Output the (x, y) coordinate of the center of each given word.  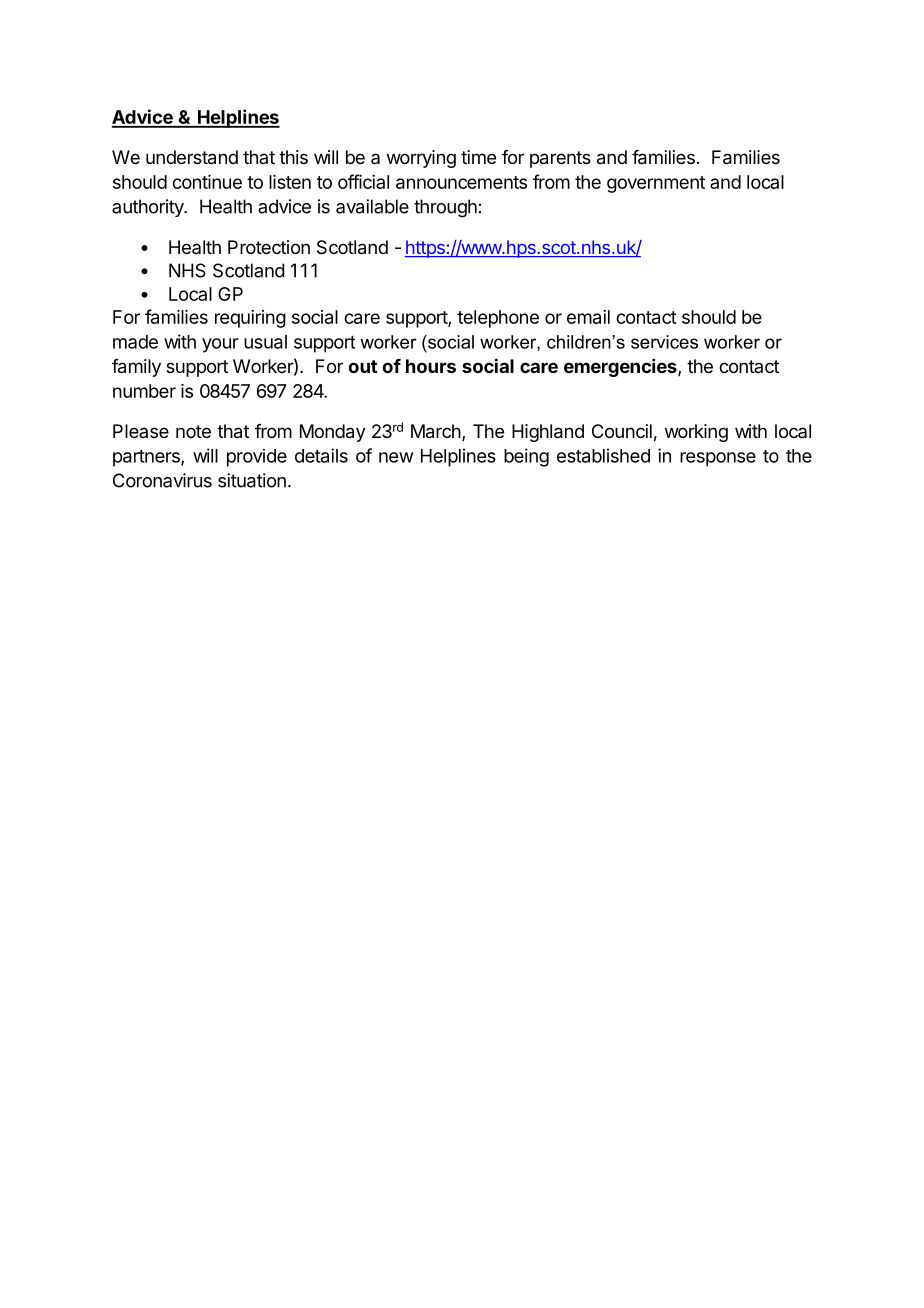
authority (148, 208)
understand (192, 157)
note (193, 431)
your (220, 345)
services (664, 342)
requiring (250, 319)
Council (622, 431)
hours (431, 366)
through (445, 208)
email (588, 317)
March (436, 431)
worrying (421, 159)
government (656, 184)
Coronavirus (162, 480)
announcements (461, 182)
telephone (498, 319)
